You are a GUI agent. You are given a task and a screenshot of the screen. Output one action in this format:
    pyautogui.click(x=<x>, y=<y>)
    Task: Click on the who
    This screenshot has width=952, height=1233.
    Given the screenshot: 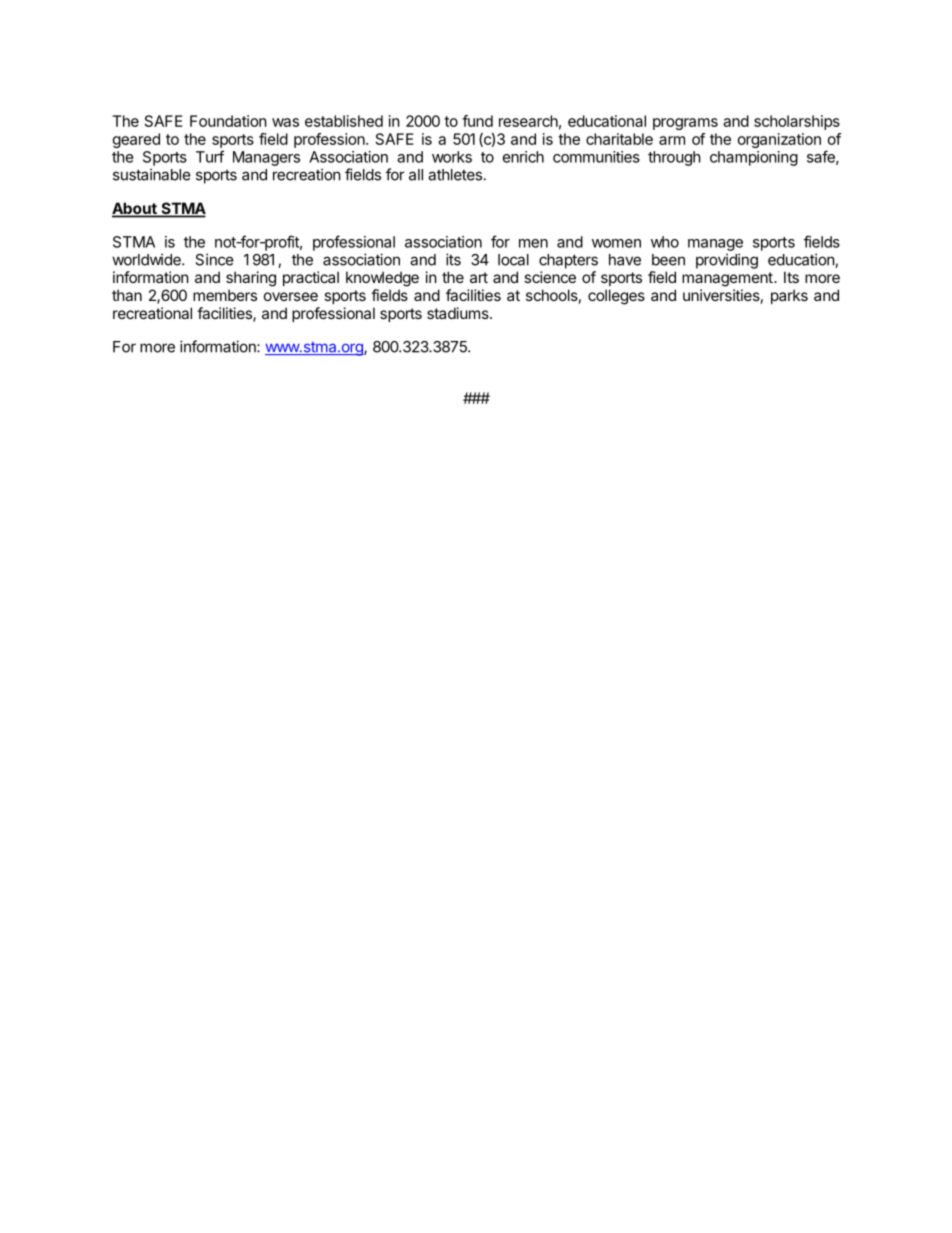 What is the action you would take?
    pyautogui.click(x=665, y=242)
